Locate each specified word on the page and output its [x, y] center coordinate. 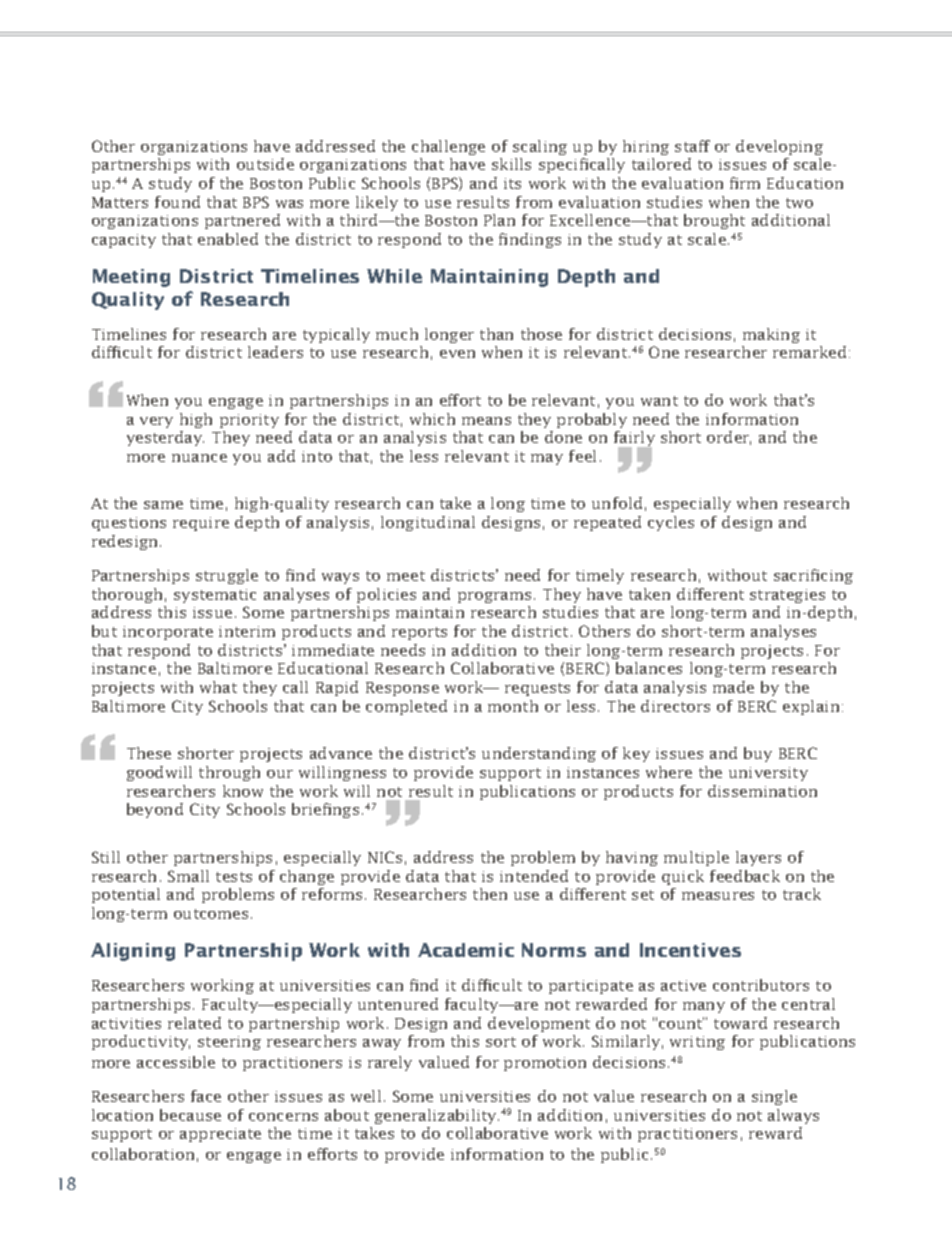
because [190, 1115]
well [366, 1096]
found [177, 202]
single [774, 1097]
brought [714, 221]
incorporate [168, 633]
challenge [448, 147]
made [733, 687]
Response [402, 689]
